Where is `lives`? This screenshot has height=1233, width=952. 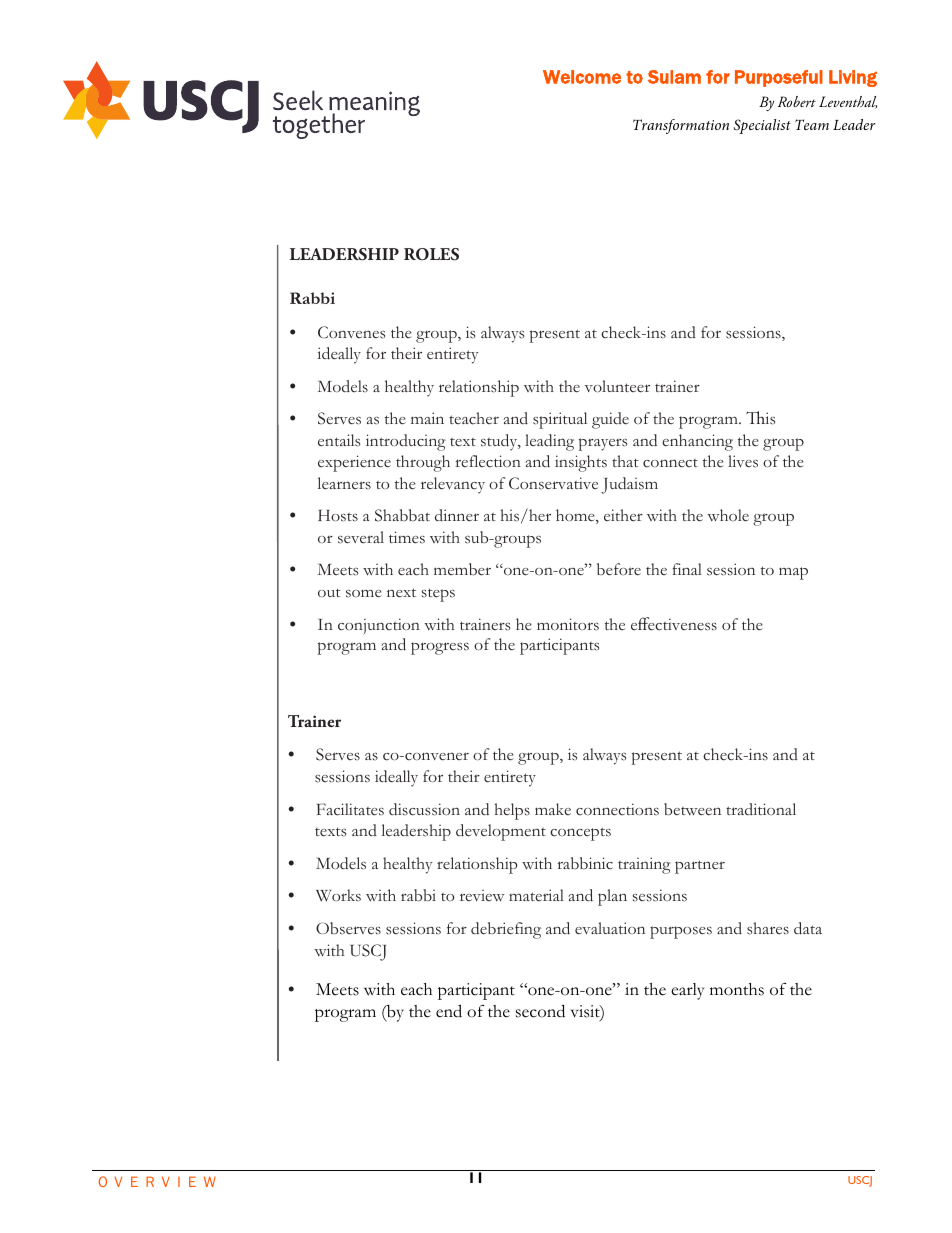 lives is located at coordinates (743, 461).
